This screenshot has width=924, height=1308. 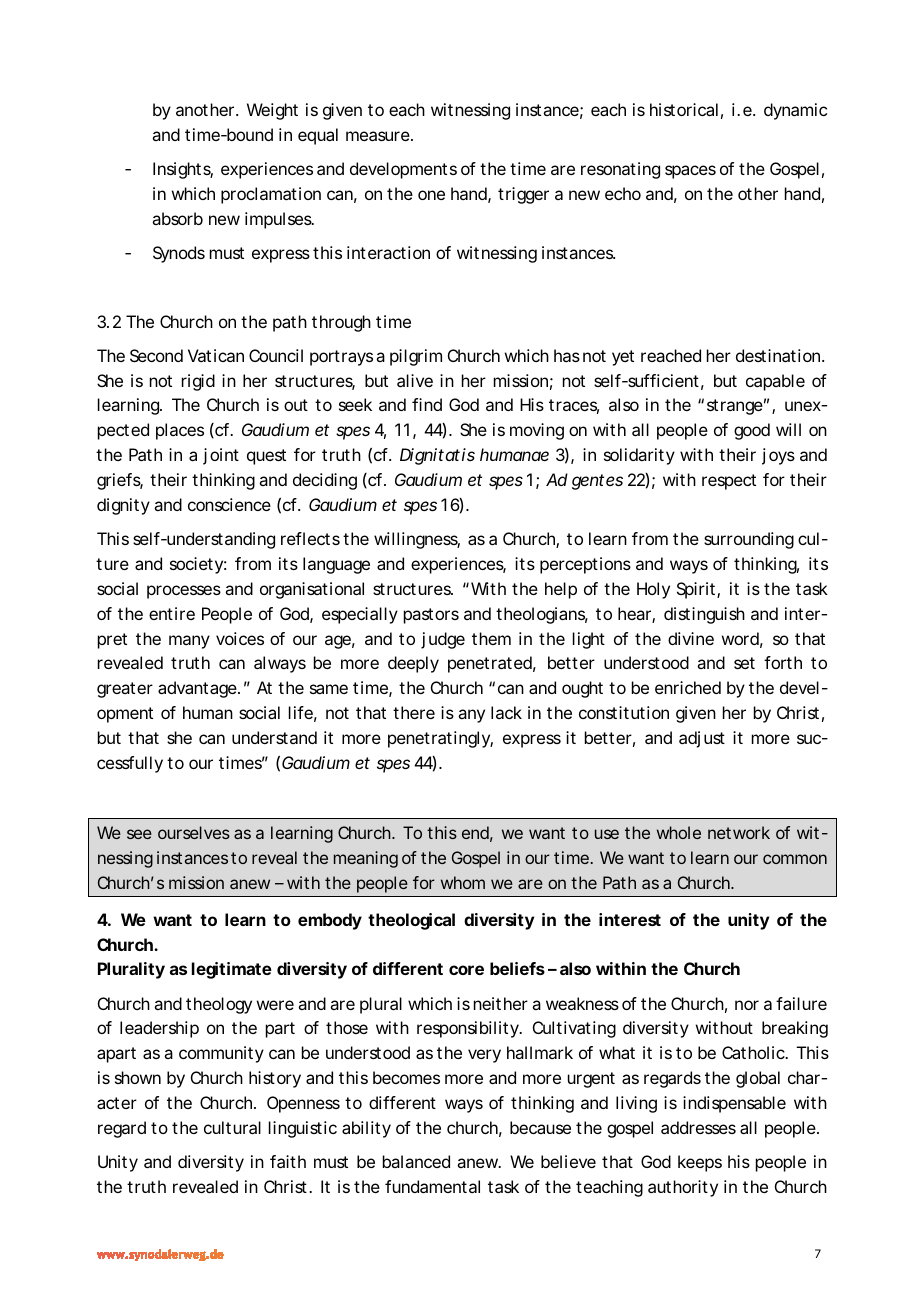 What do you see at coordinates (183, 170) in the screenshot?
I see `Insights` at bounding box center [183, 170].
